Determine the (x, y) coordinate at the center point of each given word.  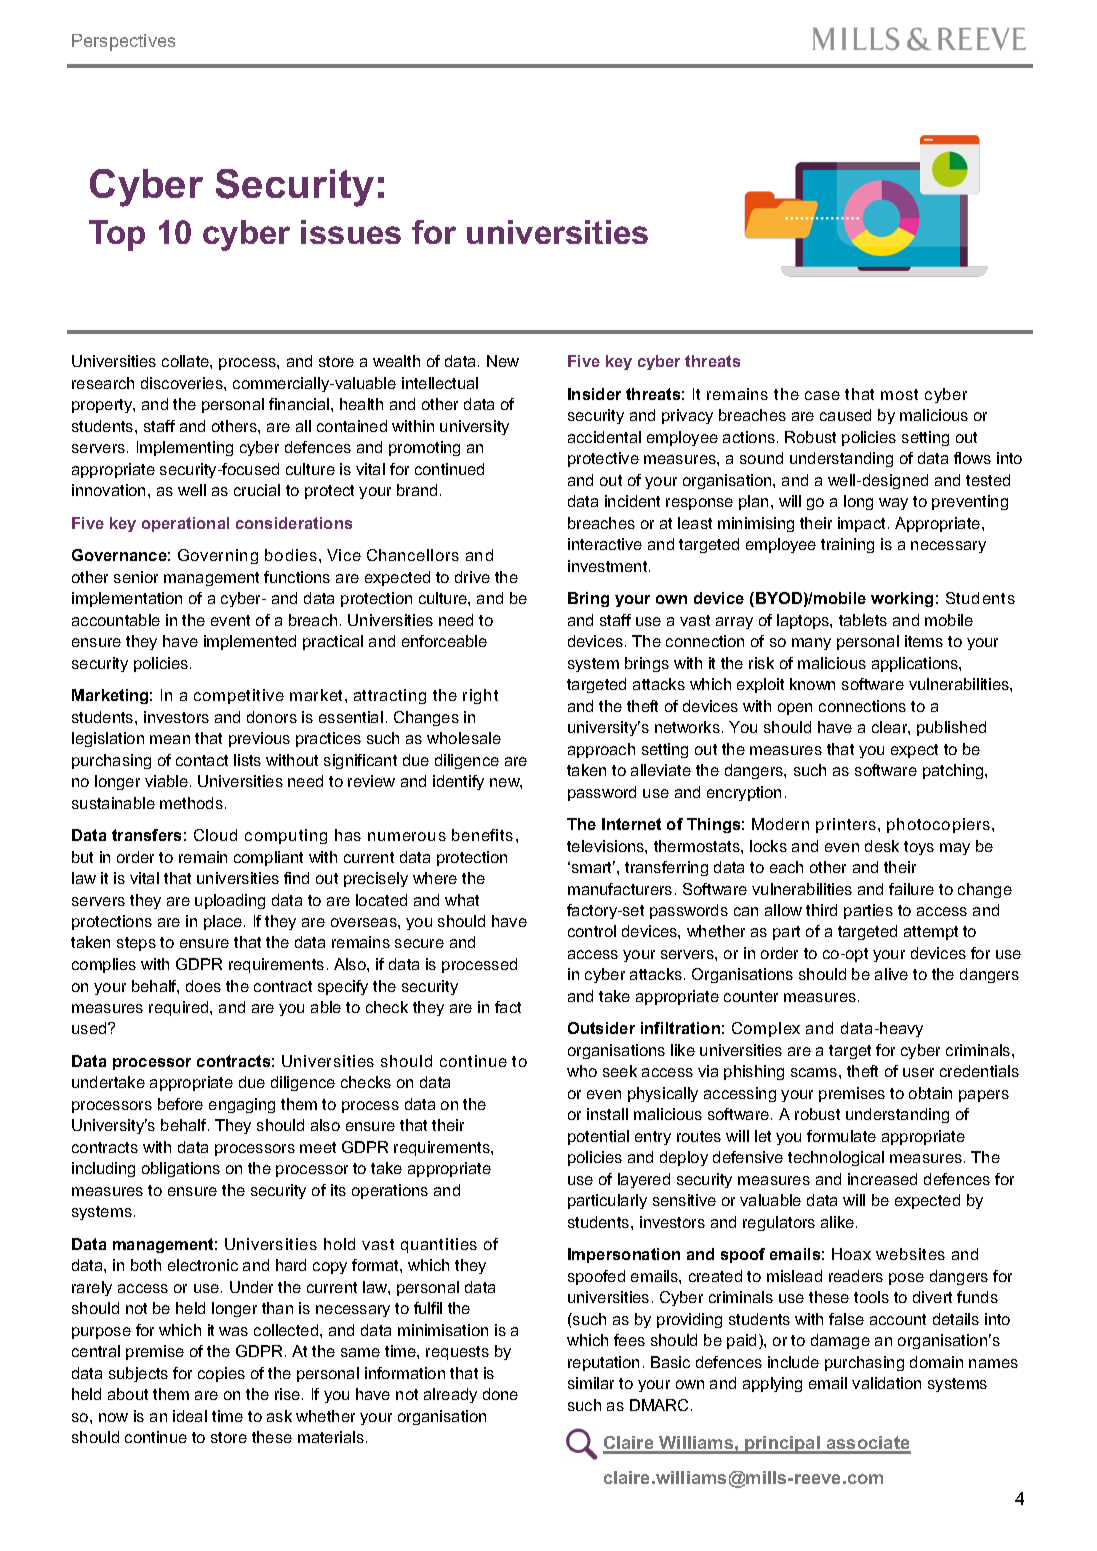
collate (186, 361)
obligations (181, 1169)
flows (972, 458)
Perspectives (123, 42)
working (902, 599)
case (822, 395)
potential (598, 1137)
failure (911, 889)
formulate (841, 1136)
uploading (230, 901)
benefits (482, 835)
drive (472, 577)
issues (351, 232)
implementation (127, 599)
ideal (190, 1416)
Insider (594, 394)
